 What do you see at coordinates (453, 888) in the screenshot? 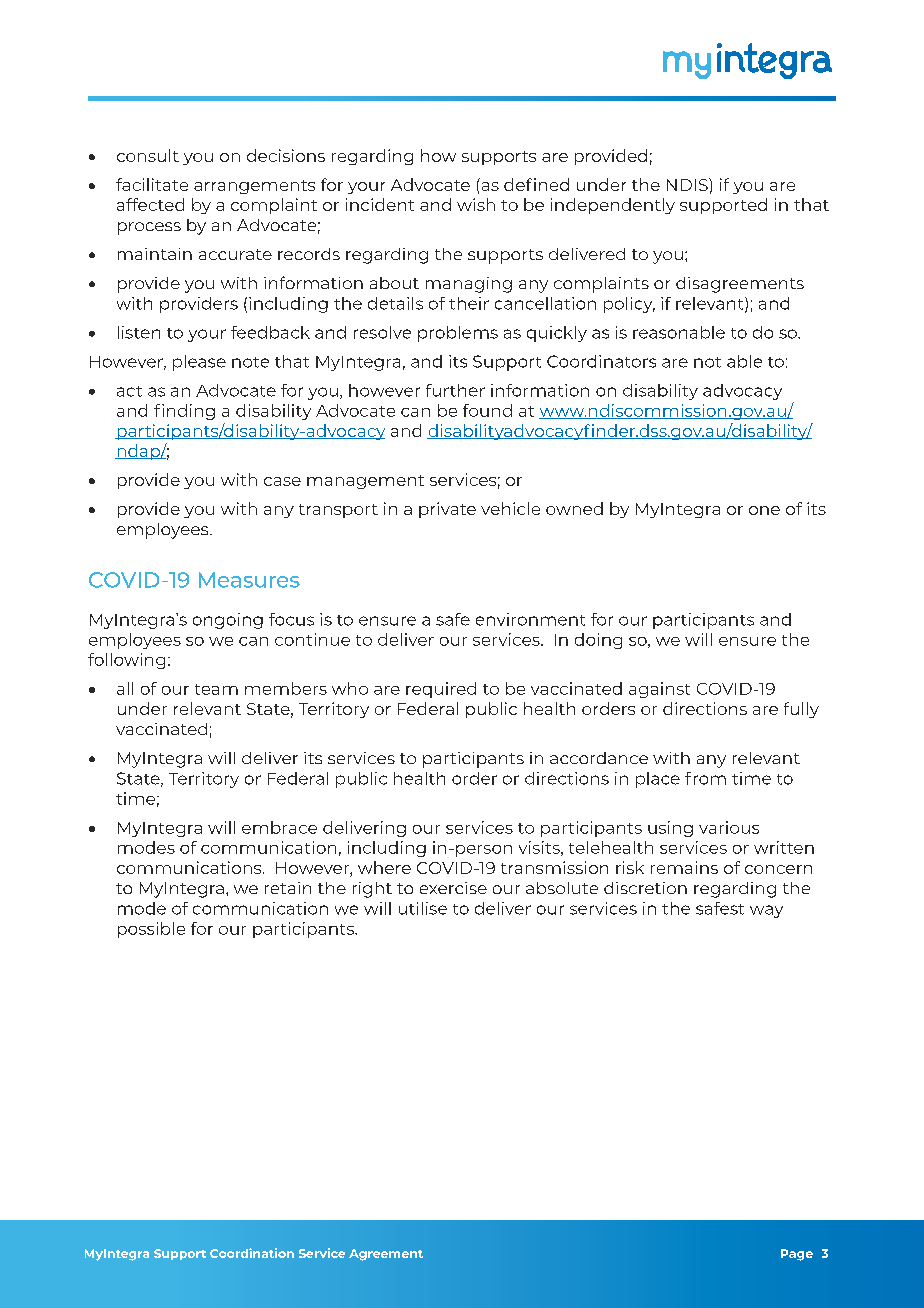
I see `exercise` at bounding box center [453, 888].
